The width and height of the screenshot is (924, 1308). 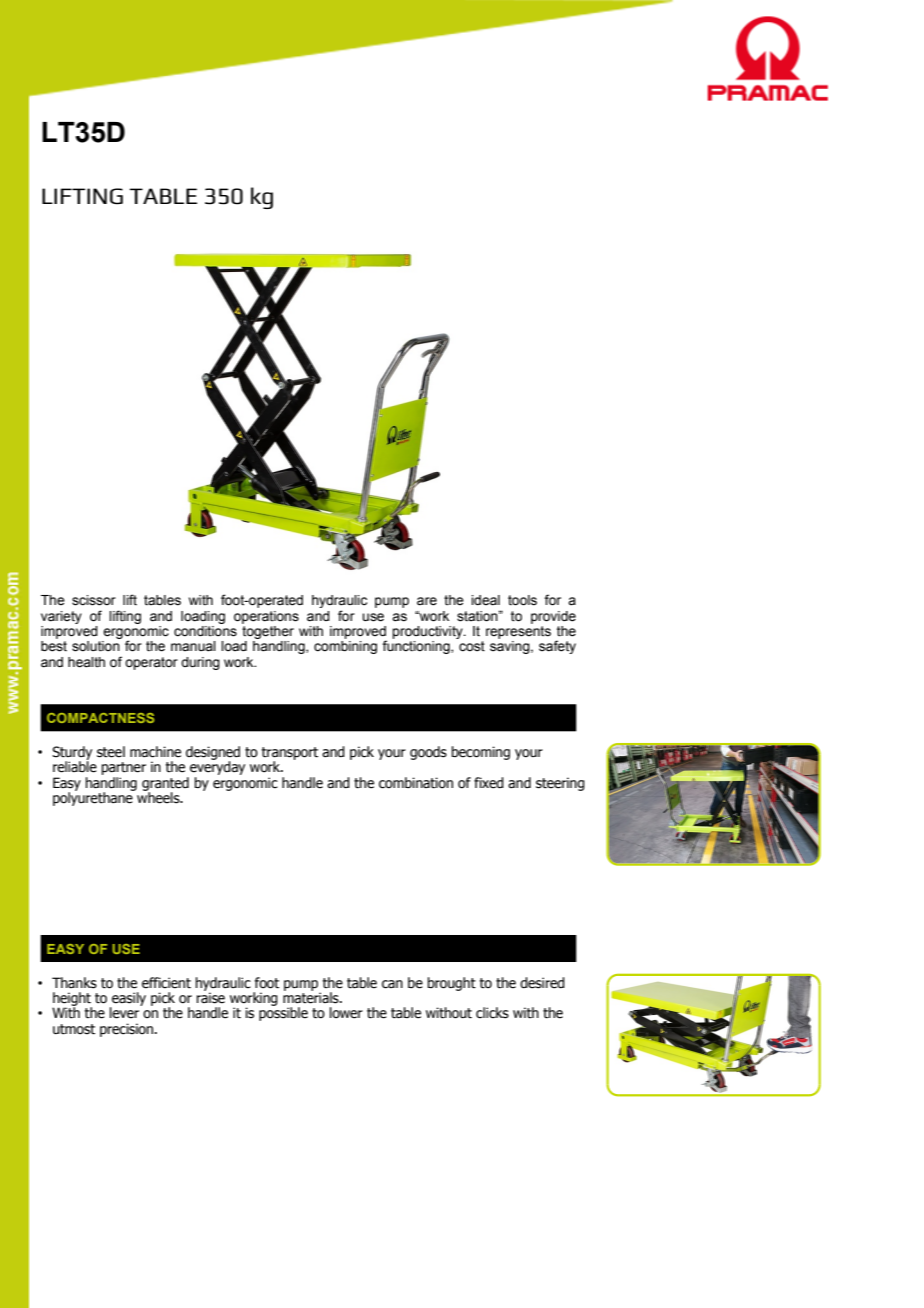 What do you see at coordinates (283, 1013) in the screenshot?
I see `possible` at bounding box center [283, 1013].
